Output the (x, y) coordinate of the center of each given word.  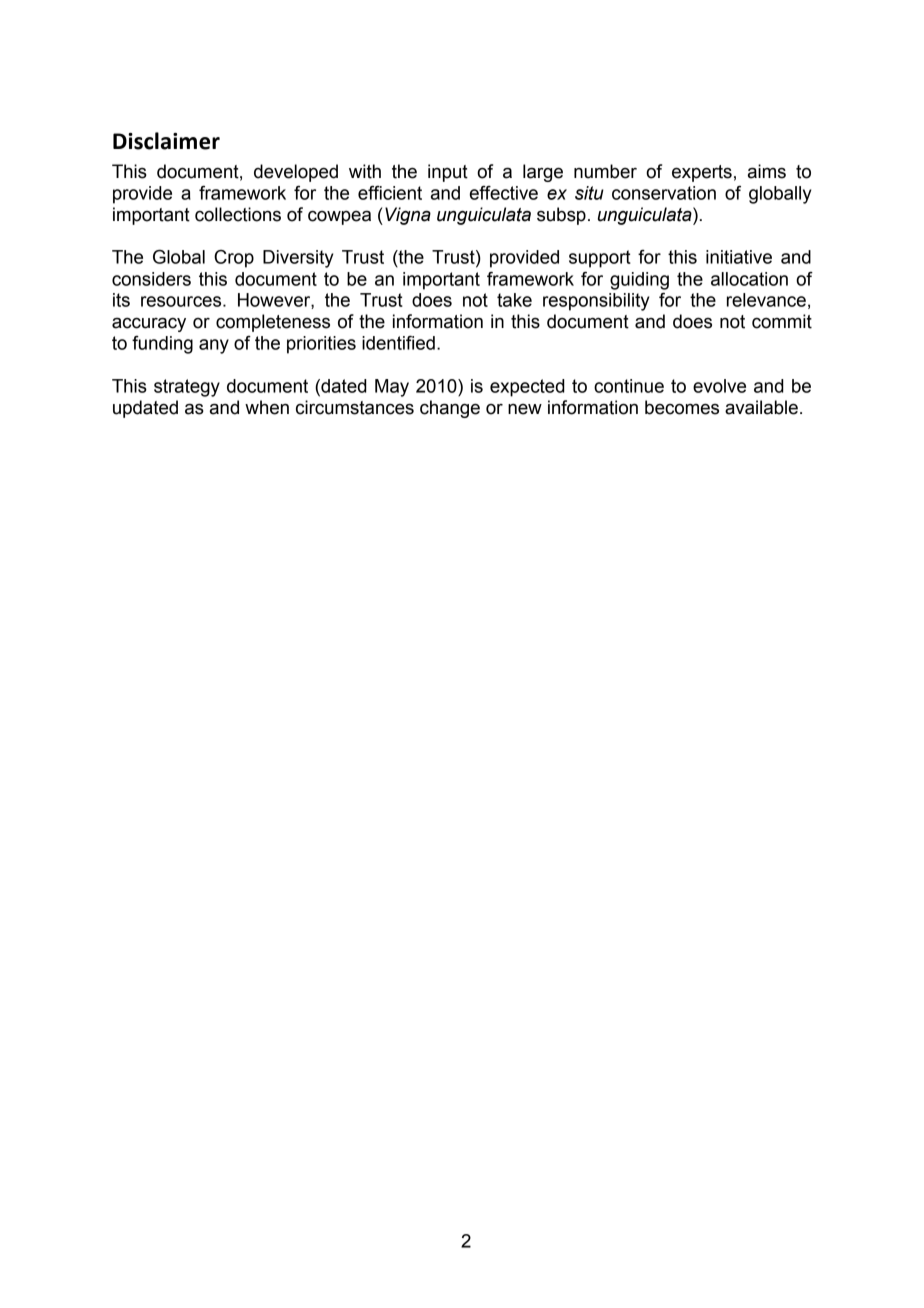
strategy (187, 388)
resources (182, 301)
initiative (739, 257)
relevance (766, 300)
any (214, 346)
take (514, 300)
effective (504, 193)
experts (702, 173)
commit (782, 321)
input (448, 173)
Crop (234, 259)
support (600, 259)
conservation (664, 193)
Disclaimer (166, 141)
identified (398, 343)
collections (238, 214)
